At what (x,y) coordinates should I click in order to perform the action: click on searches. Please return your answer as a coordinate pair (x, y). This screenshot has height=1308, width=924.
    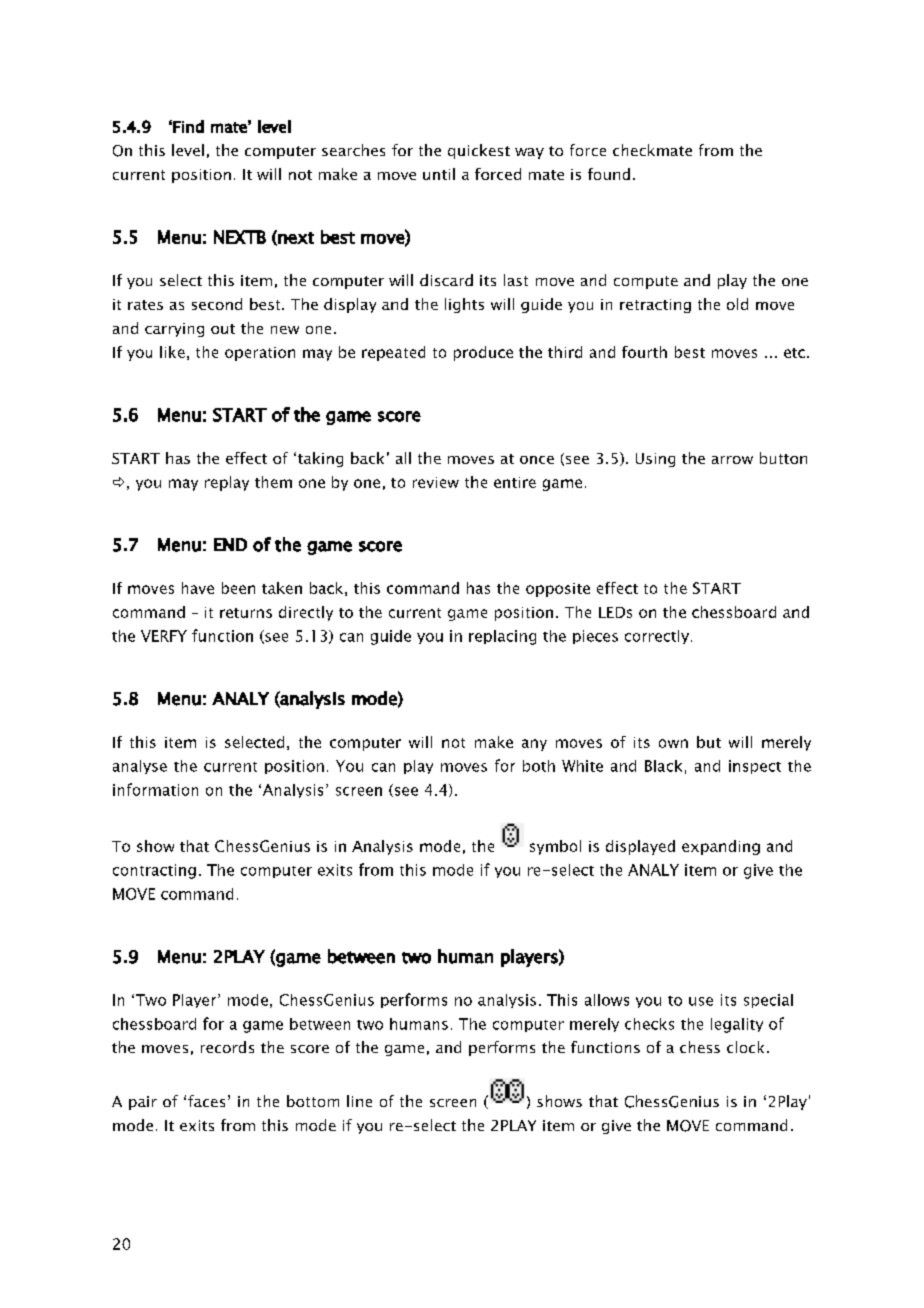
    Looking at the image, I should click on (353, 150).
